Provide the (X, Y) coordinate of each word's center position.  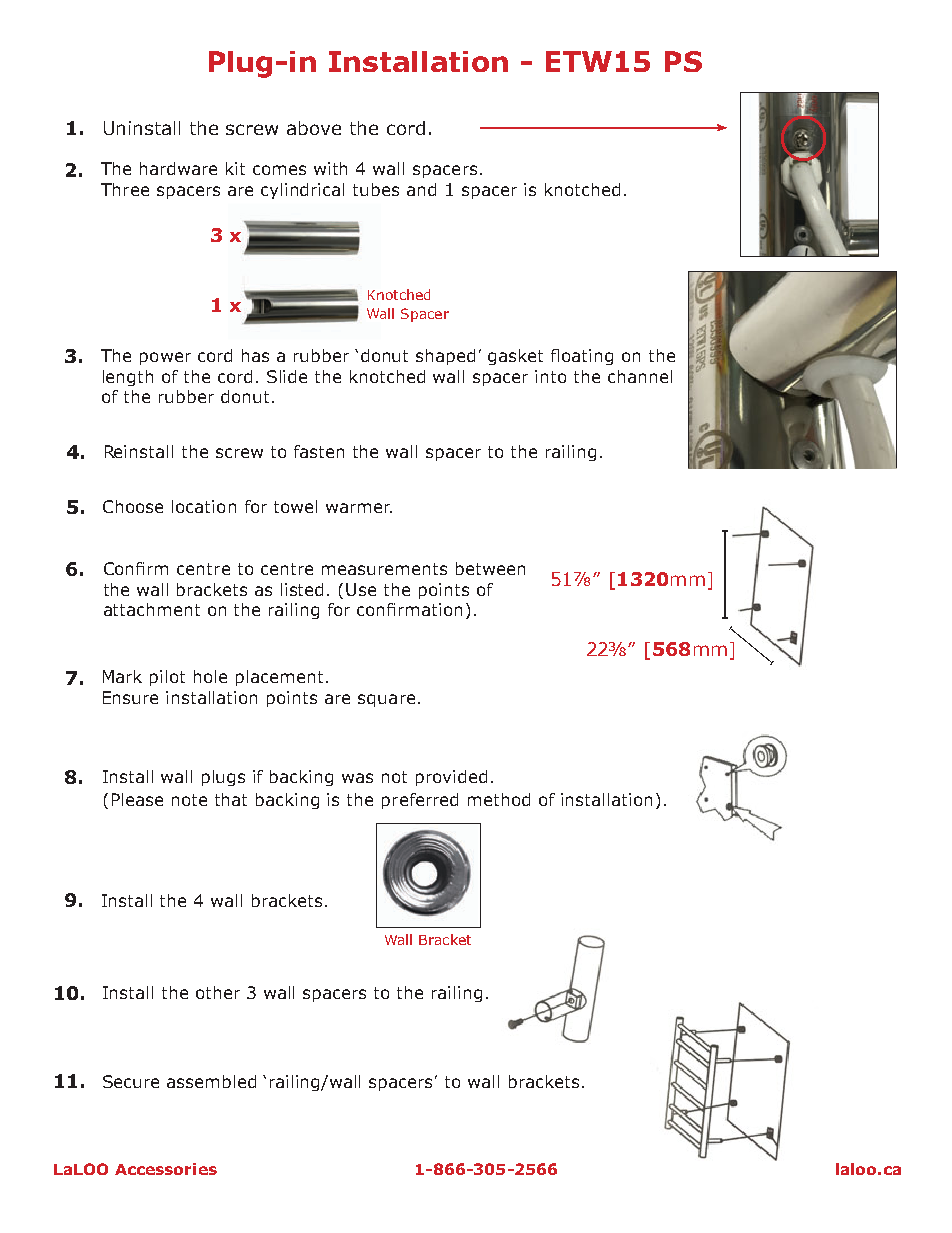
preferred (420, 801)
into (550, 376)
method (499, 799)
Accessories (166, 1169)
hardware (178, 168)
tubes (376, 189)
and (421, 189)
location (204, 506)
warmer (359, 508)
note (189, 800)
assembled (211, 1081)
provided (451, 778)
